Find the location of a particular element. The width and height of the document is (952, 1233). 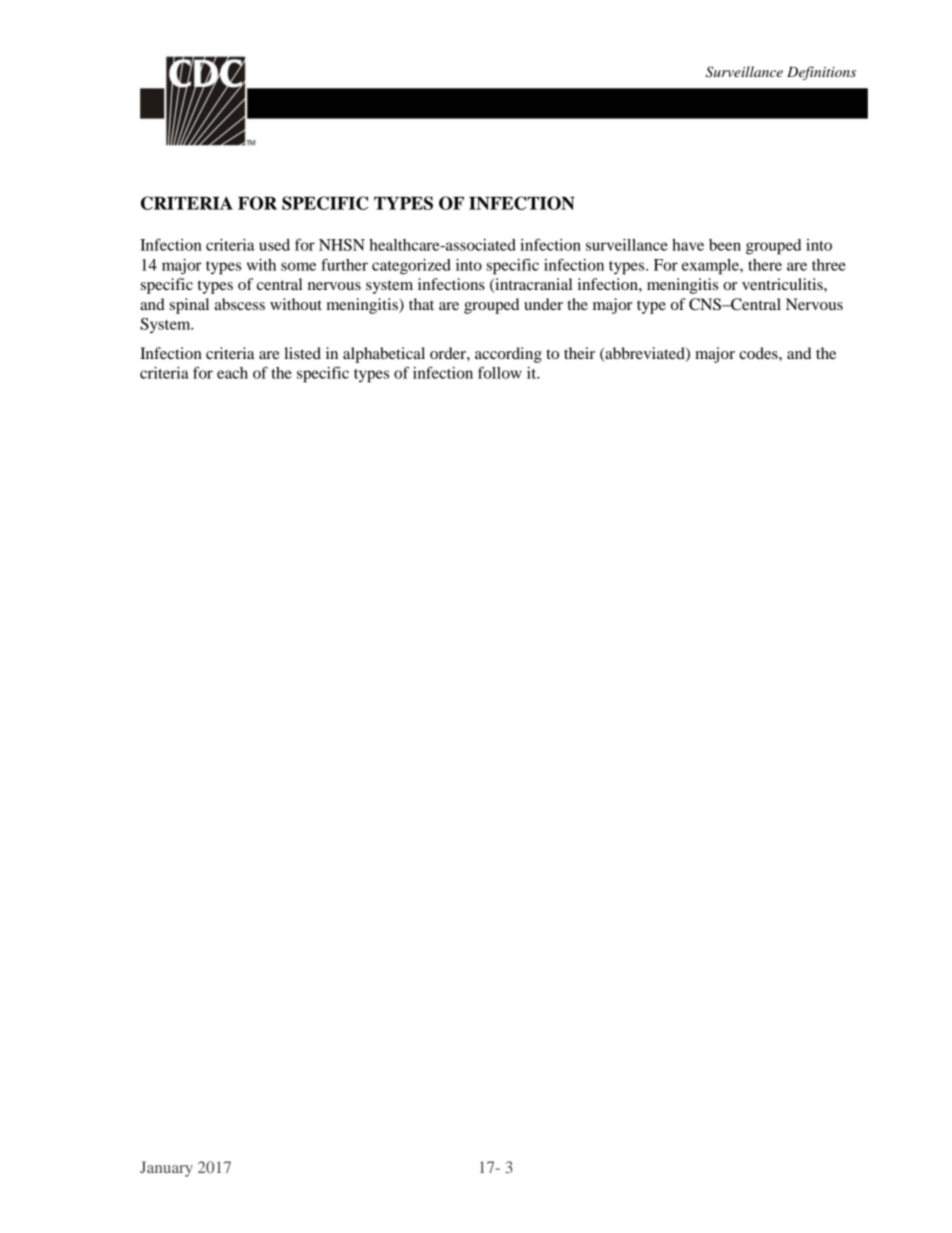

according is located at coordinates (508, 355).
